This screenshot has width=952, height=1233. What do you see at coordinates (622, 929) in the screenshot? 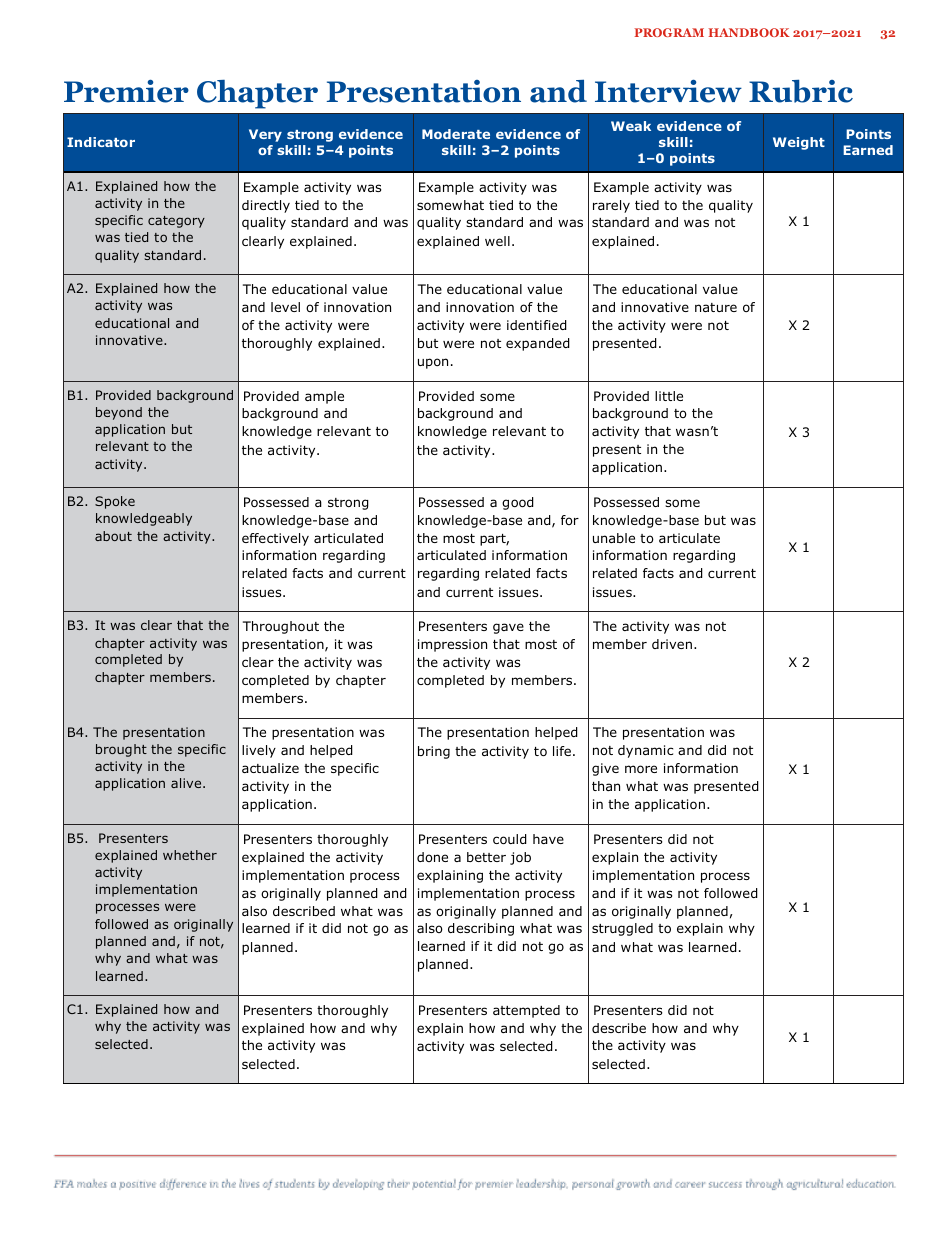
I see `struggled` at bounding box center [622, 929].
